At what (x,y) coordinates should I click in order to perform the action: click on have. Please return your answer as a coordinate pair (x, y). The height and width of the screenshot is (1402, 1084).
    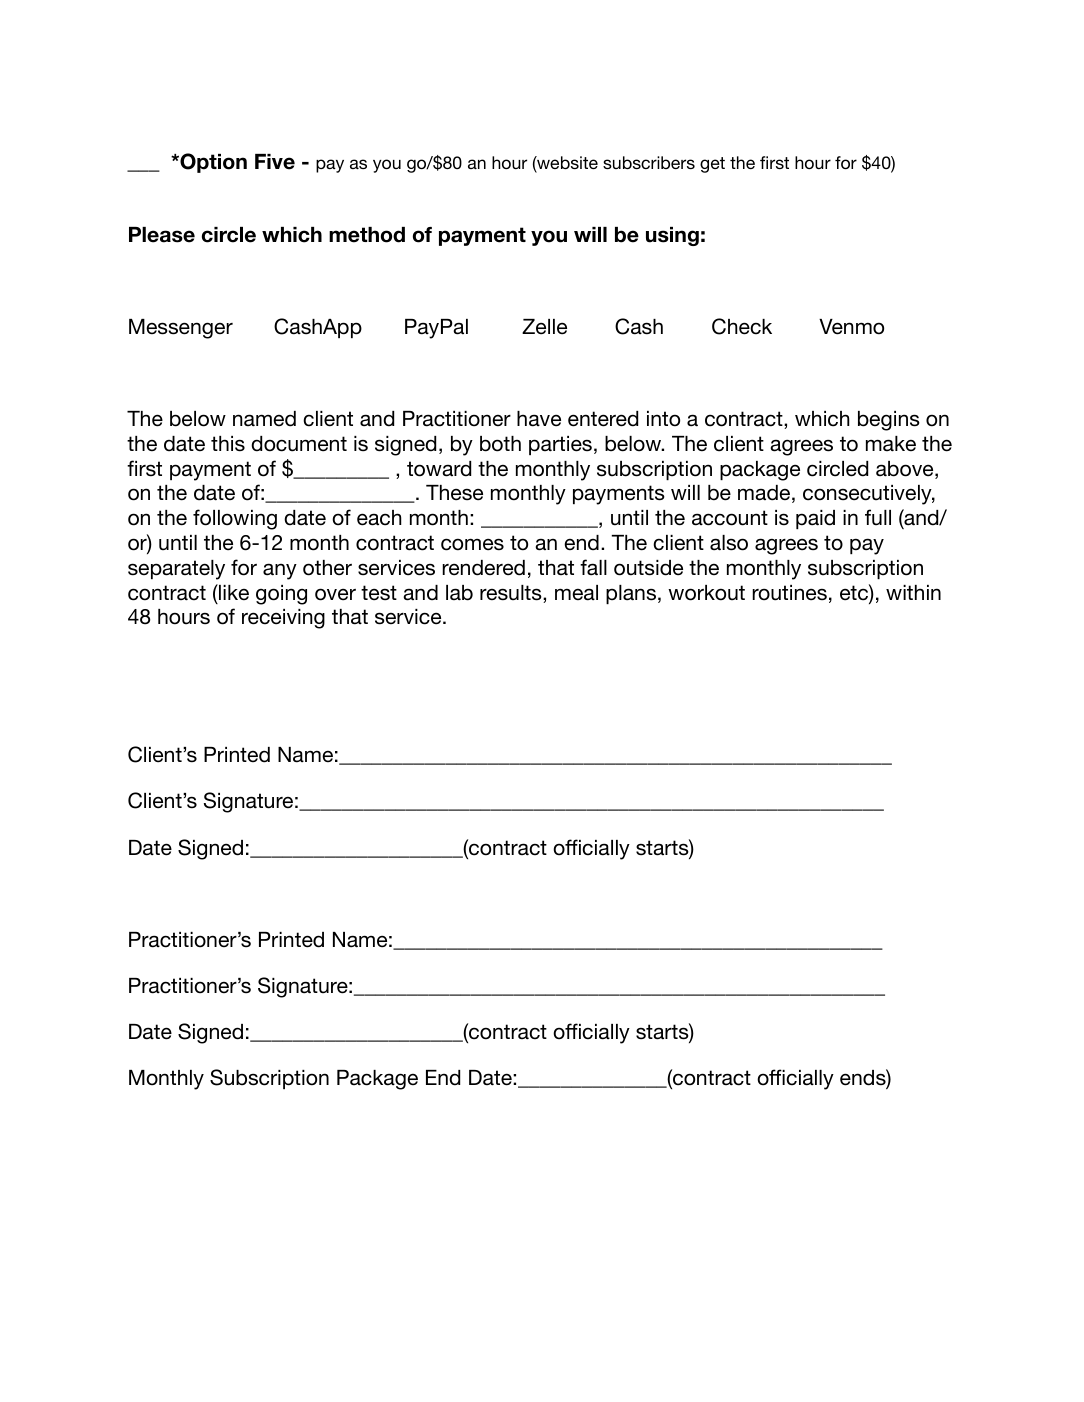
    Looking at the image, I should click on (539, 419).
